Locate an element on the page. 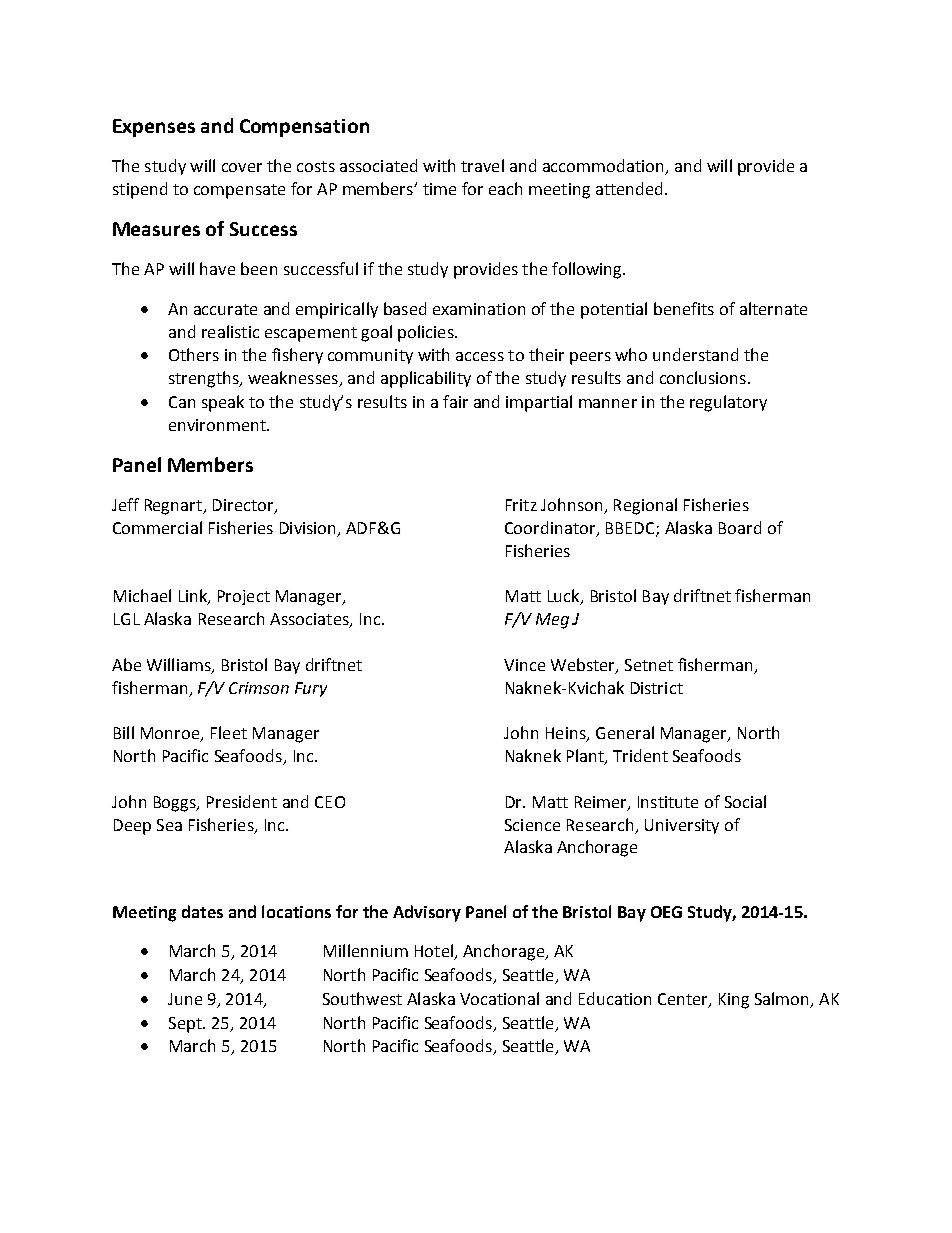 Image resolution: width=952 pixels, height=1233 pixels. regulatory is located at coordinates (728, 403).
